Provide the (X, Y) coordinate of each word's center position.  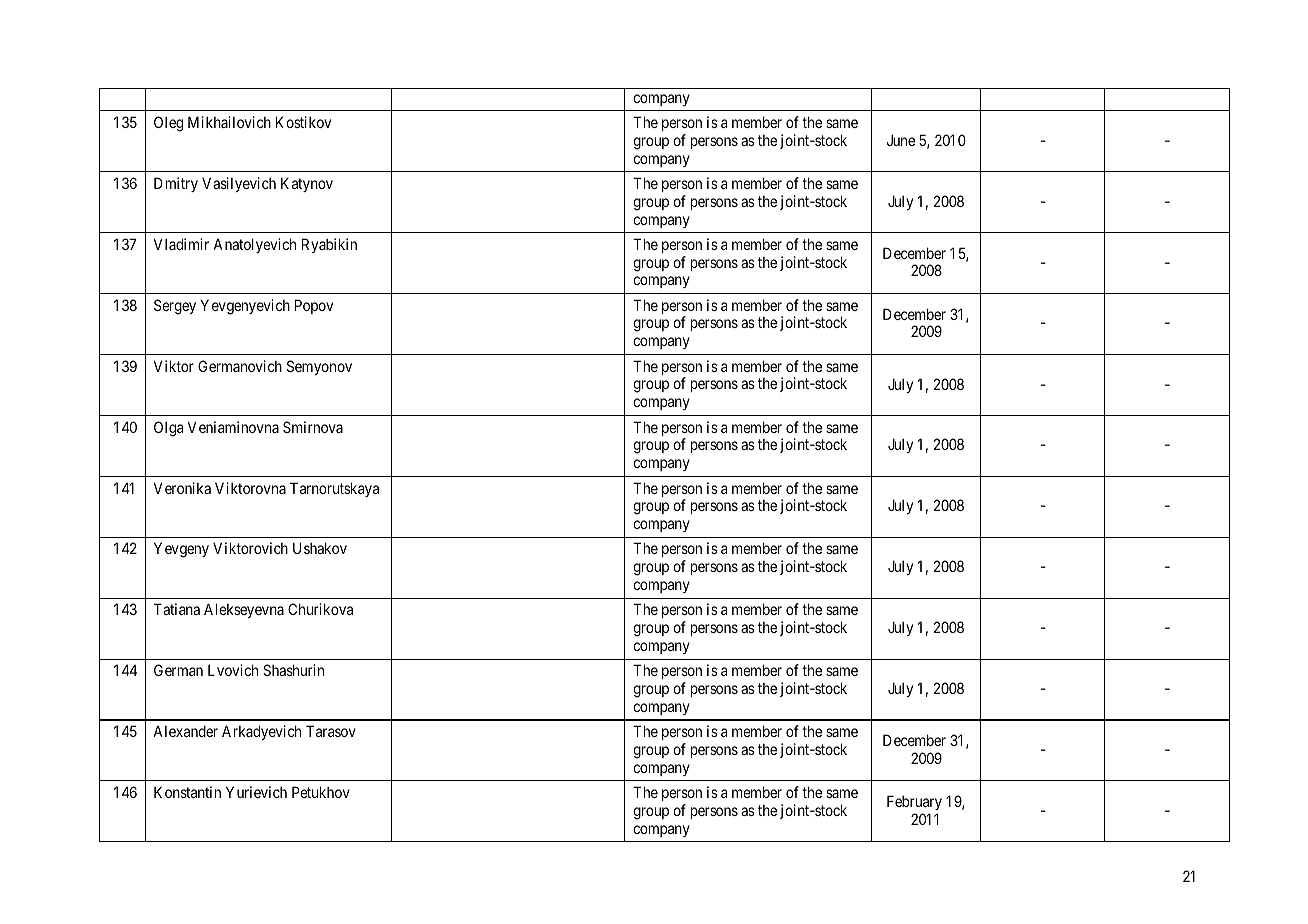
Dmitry (176, 184)
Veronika (182, 488)
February (914, 802)
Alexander (185, 731)
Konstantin (187, 792)
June (901, 140)
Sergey (175, 307)
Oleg (168, 124)
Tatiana (177, 609)
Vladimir (181, 244)
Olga (168, 429)
